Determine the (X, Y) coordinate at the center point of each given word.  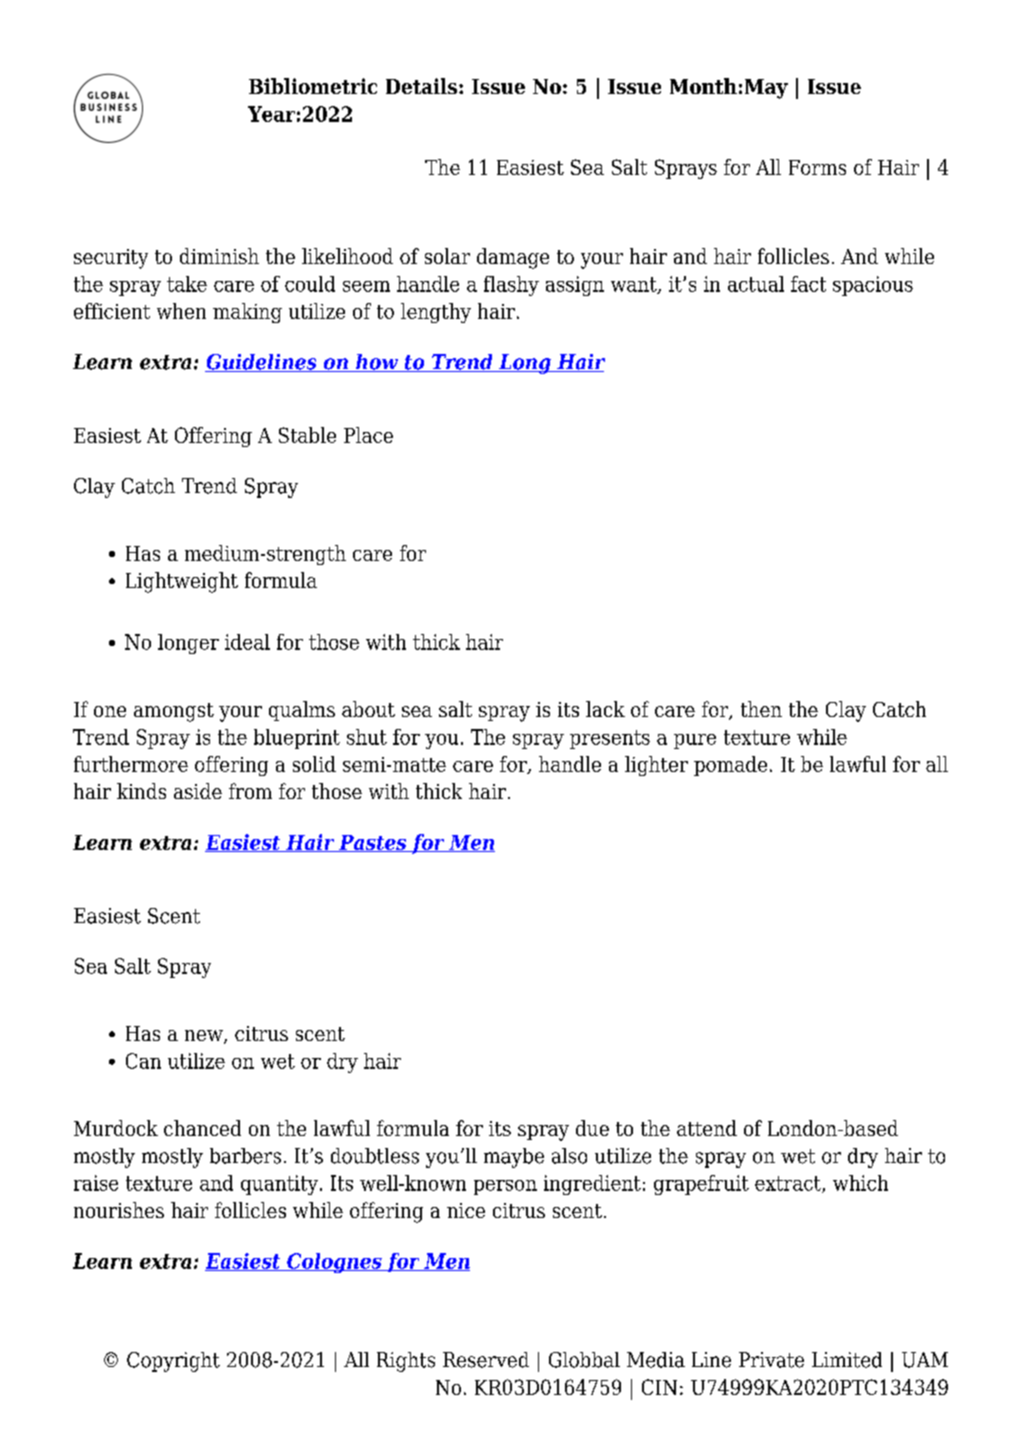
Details (423, 86)
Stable (307, 435)
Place (368, 435)
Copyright (173, 1362)
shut (367, 737)
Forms (817, 167)
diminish (219, 256)
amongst (174, 712)
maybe (514, 1158)
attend (707, 1128)
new (205, 1037)
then (761, 709)
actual (756, 284)
